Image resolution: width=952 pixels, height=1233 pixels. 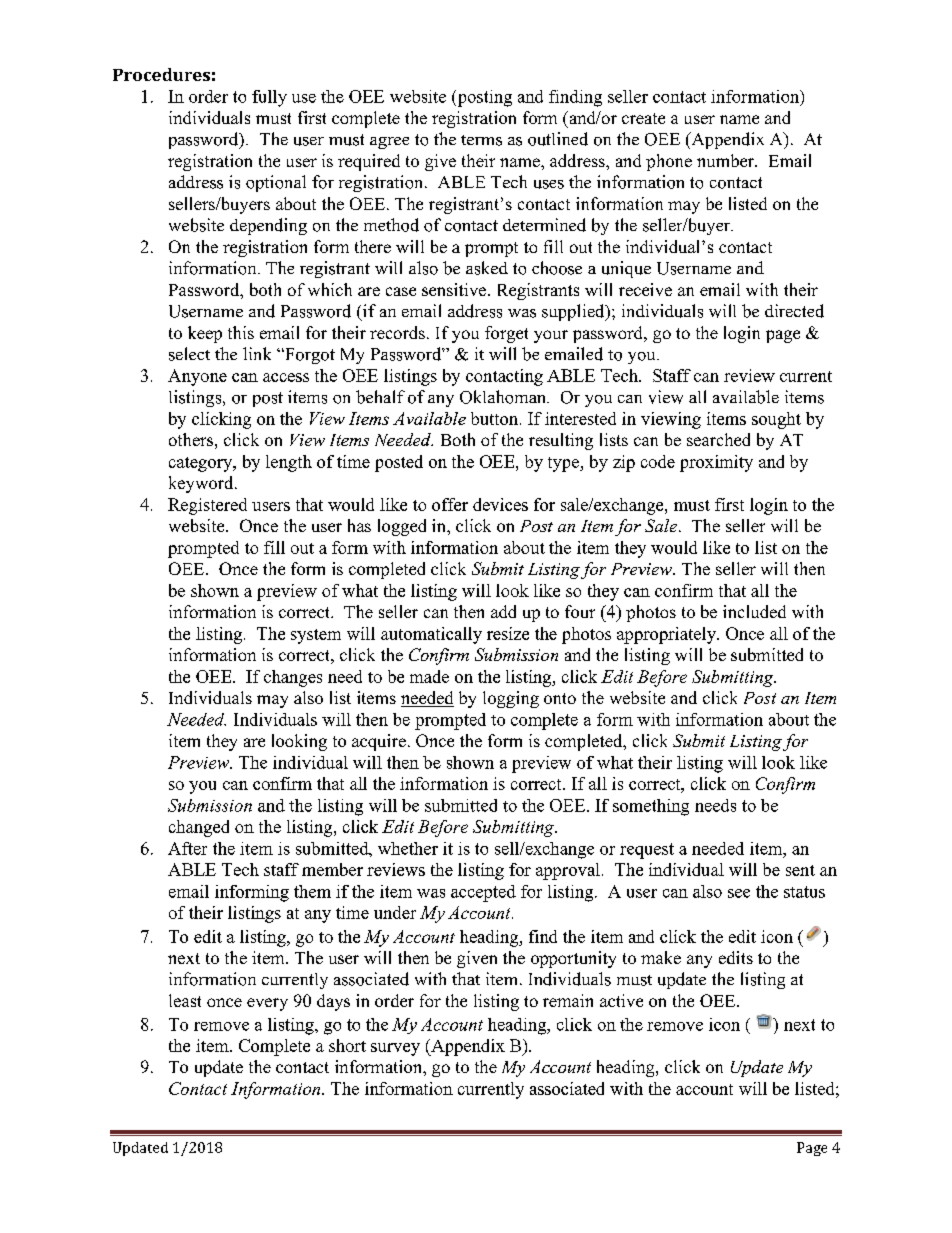 I want to click on included, so click(x=754, y=611).
